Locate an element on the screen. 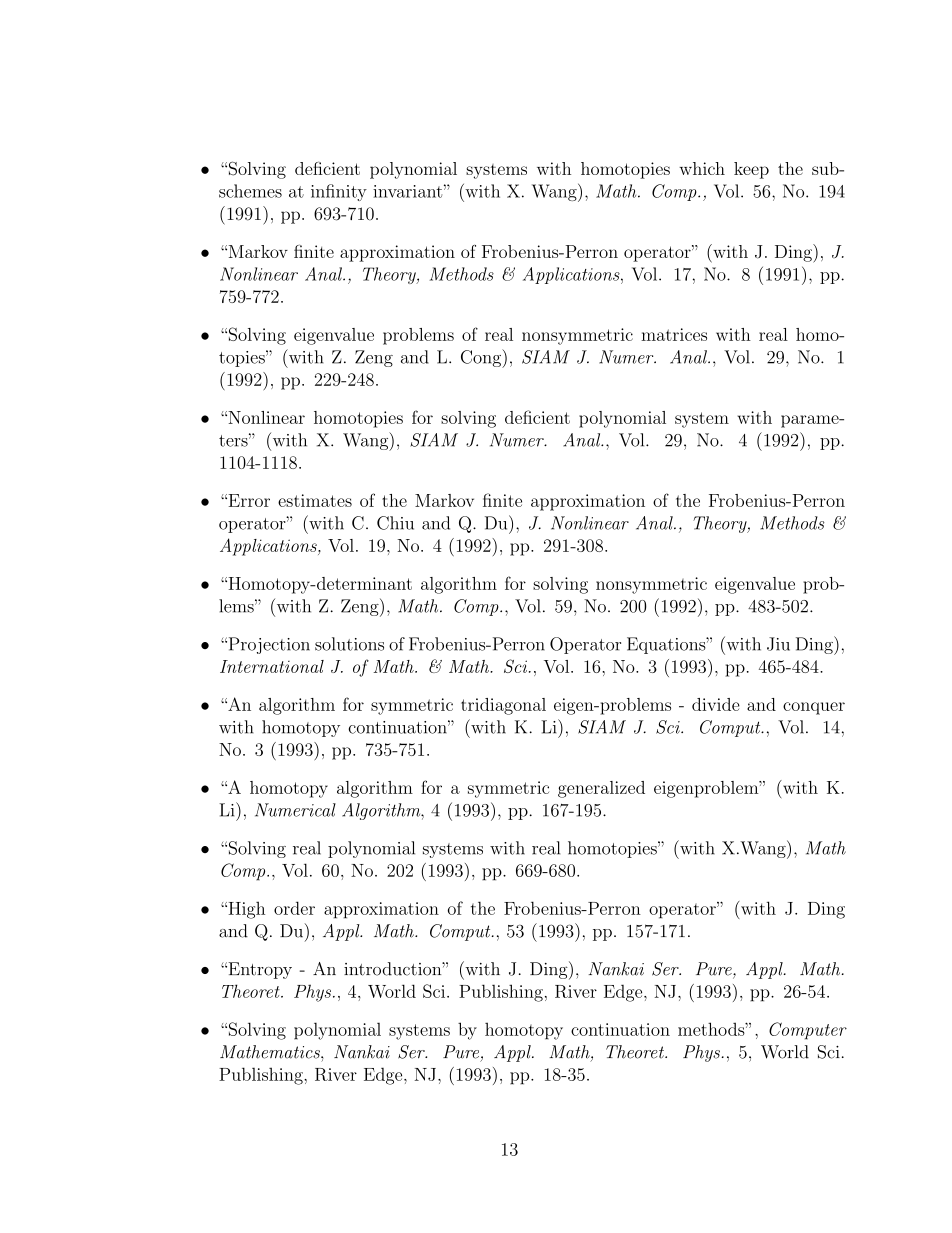 The height and width of the screenshot is (1233, 952). Jiu is located at coordinates (778, 644).
